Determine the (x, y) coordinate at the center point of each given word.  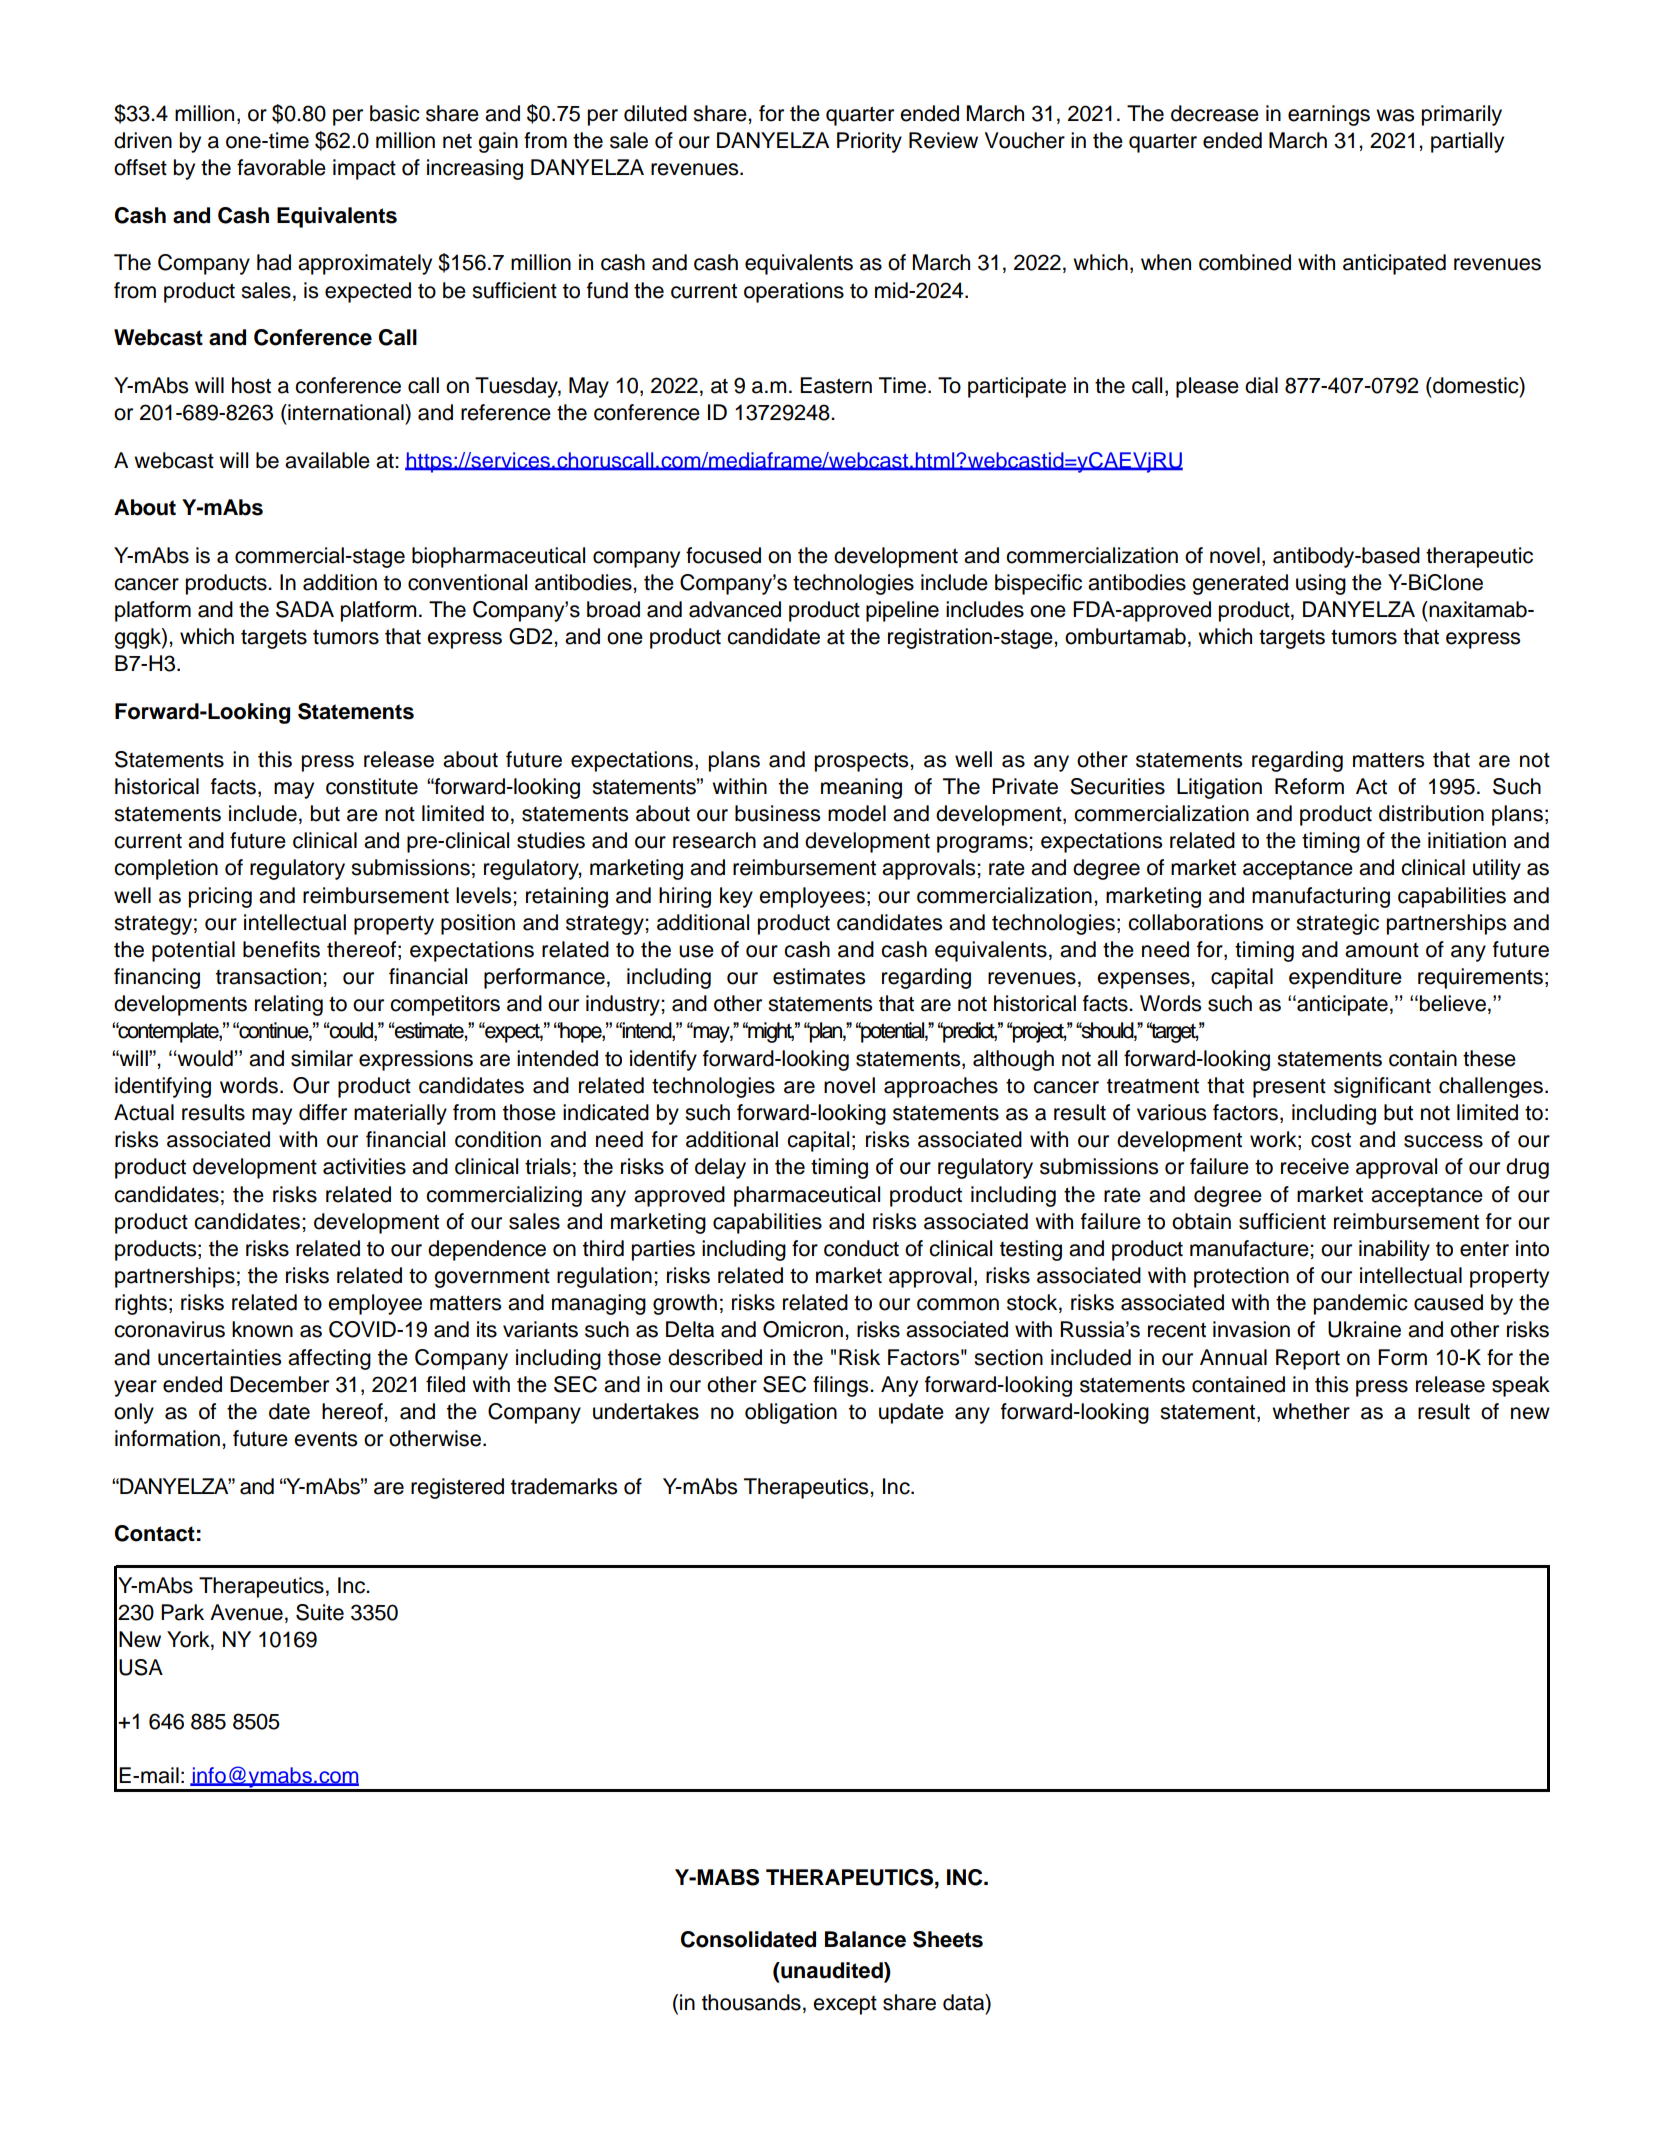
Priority (869, 142)
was (1395, 115)
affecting (329, 1359)
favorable (281, 167)
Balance (865, 1939)
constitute (372, 786)
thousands (751, 2002)
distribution (1431, 813)
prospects (863, 762)
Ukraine (1364, 1329)
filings (842, 1386)
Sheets (948, 1939)
